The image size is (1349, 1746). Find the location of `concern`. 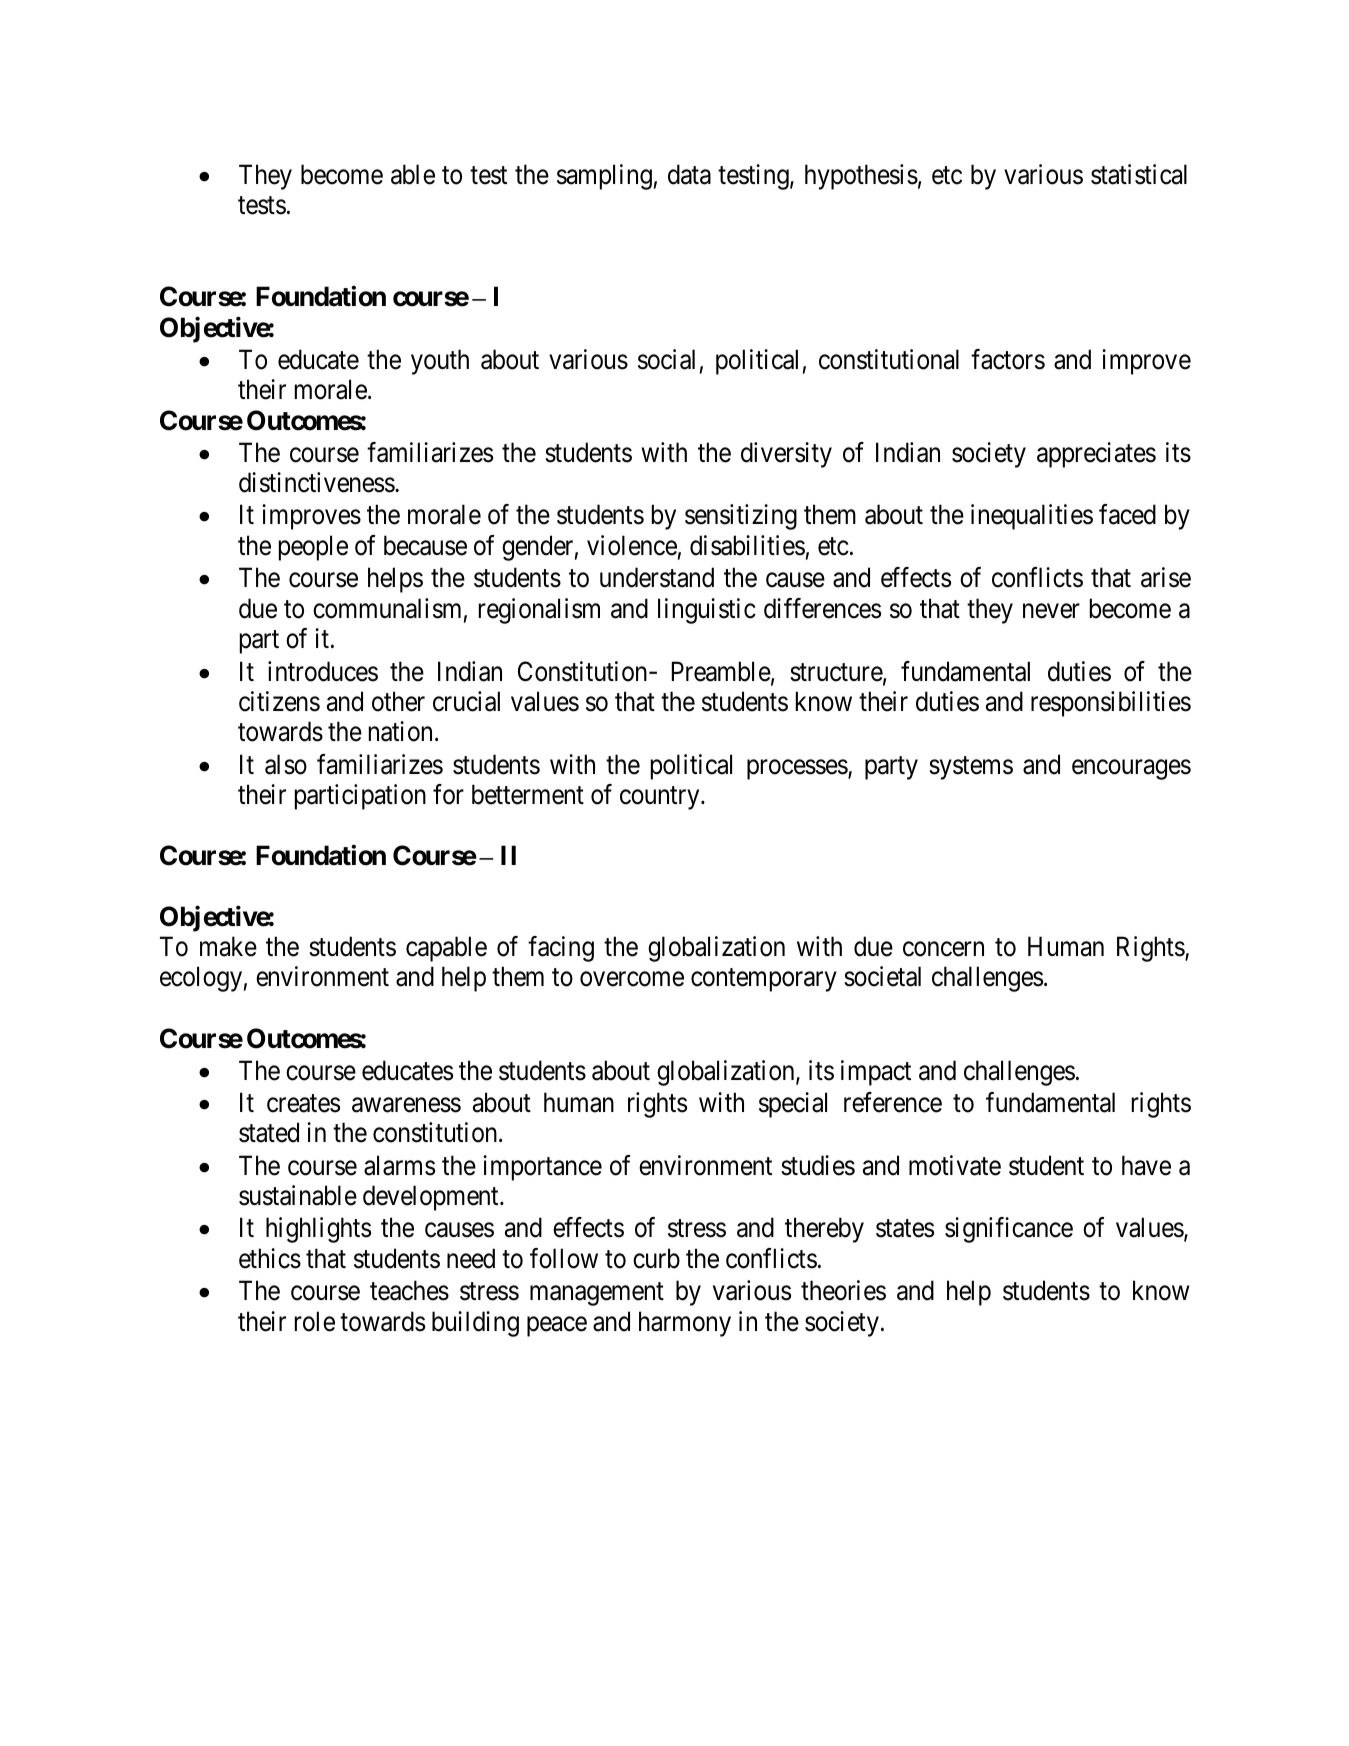

concern is located at coordinates (943, 949).
